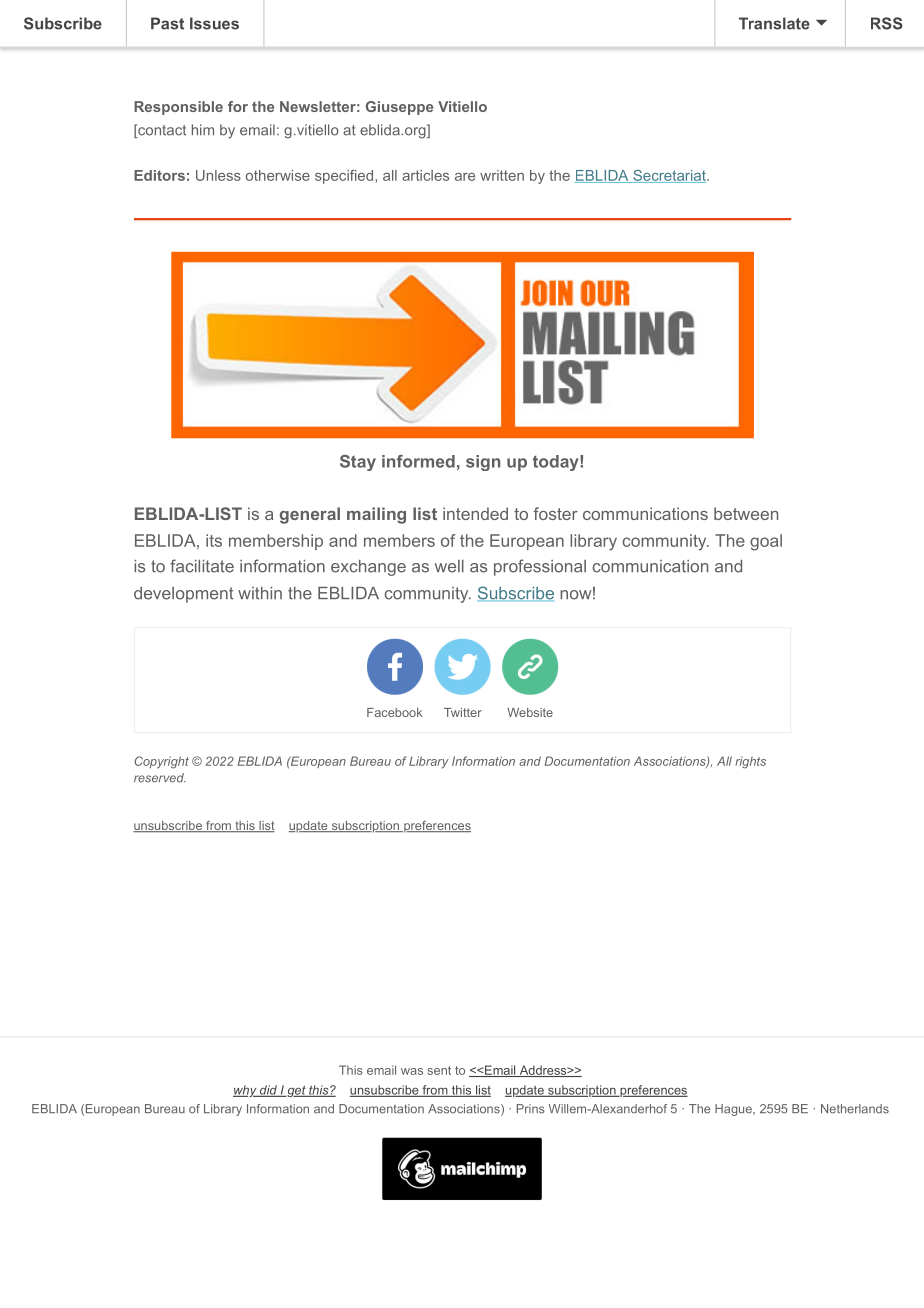 Image resolution: width=924 pixels, height=1308 pixels. I want to click on goal, so click(766, 542).
